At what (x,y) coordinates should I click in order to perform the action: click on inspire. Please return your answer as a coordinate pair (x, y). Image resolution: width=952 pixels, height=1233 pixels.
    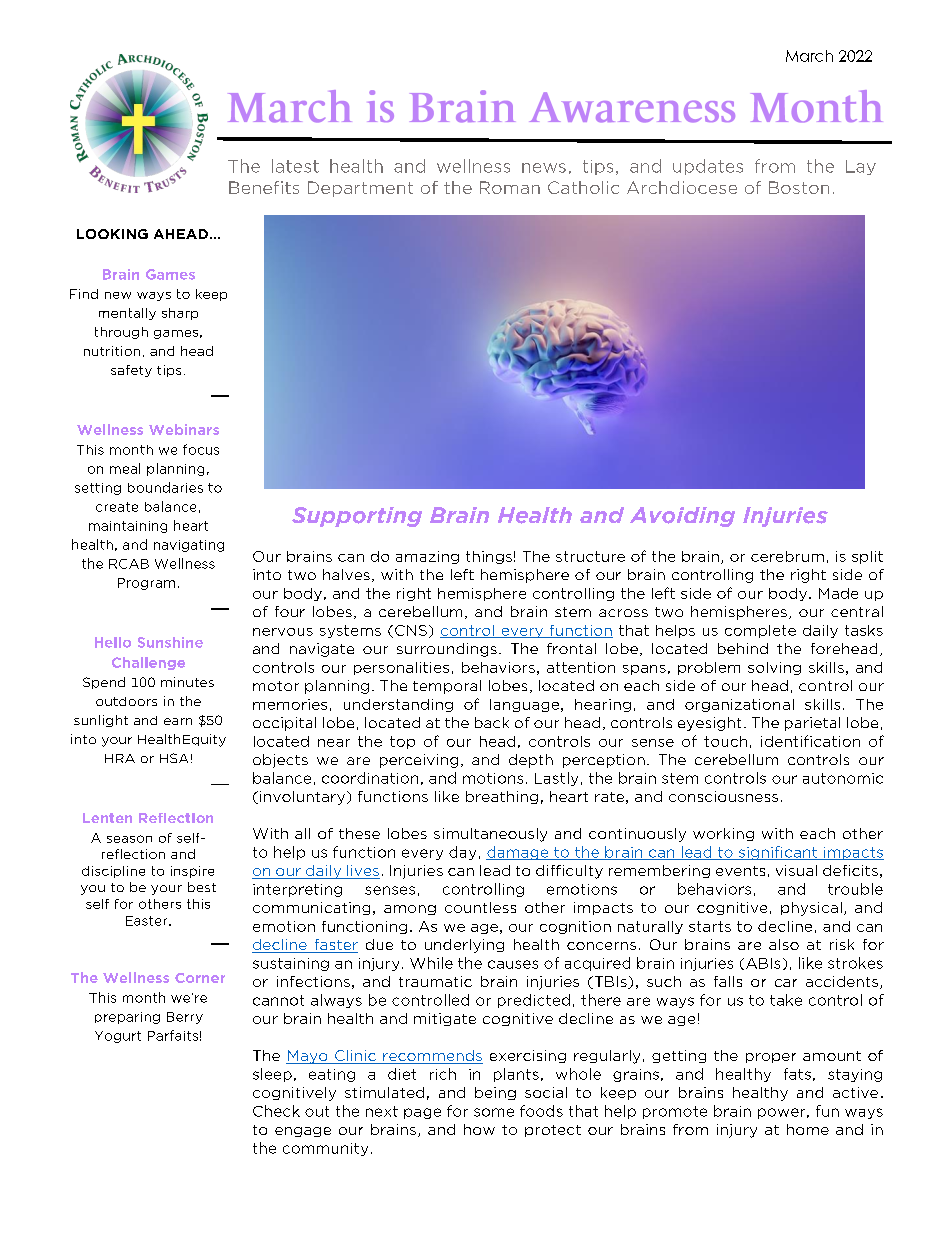
    Looking at the image, I should click on (192, 872).
